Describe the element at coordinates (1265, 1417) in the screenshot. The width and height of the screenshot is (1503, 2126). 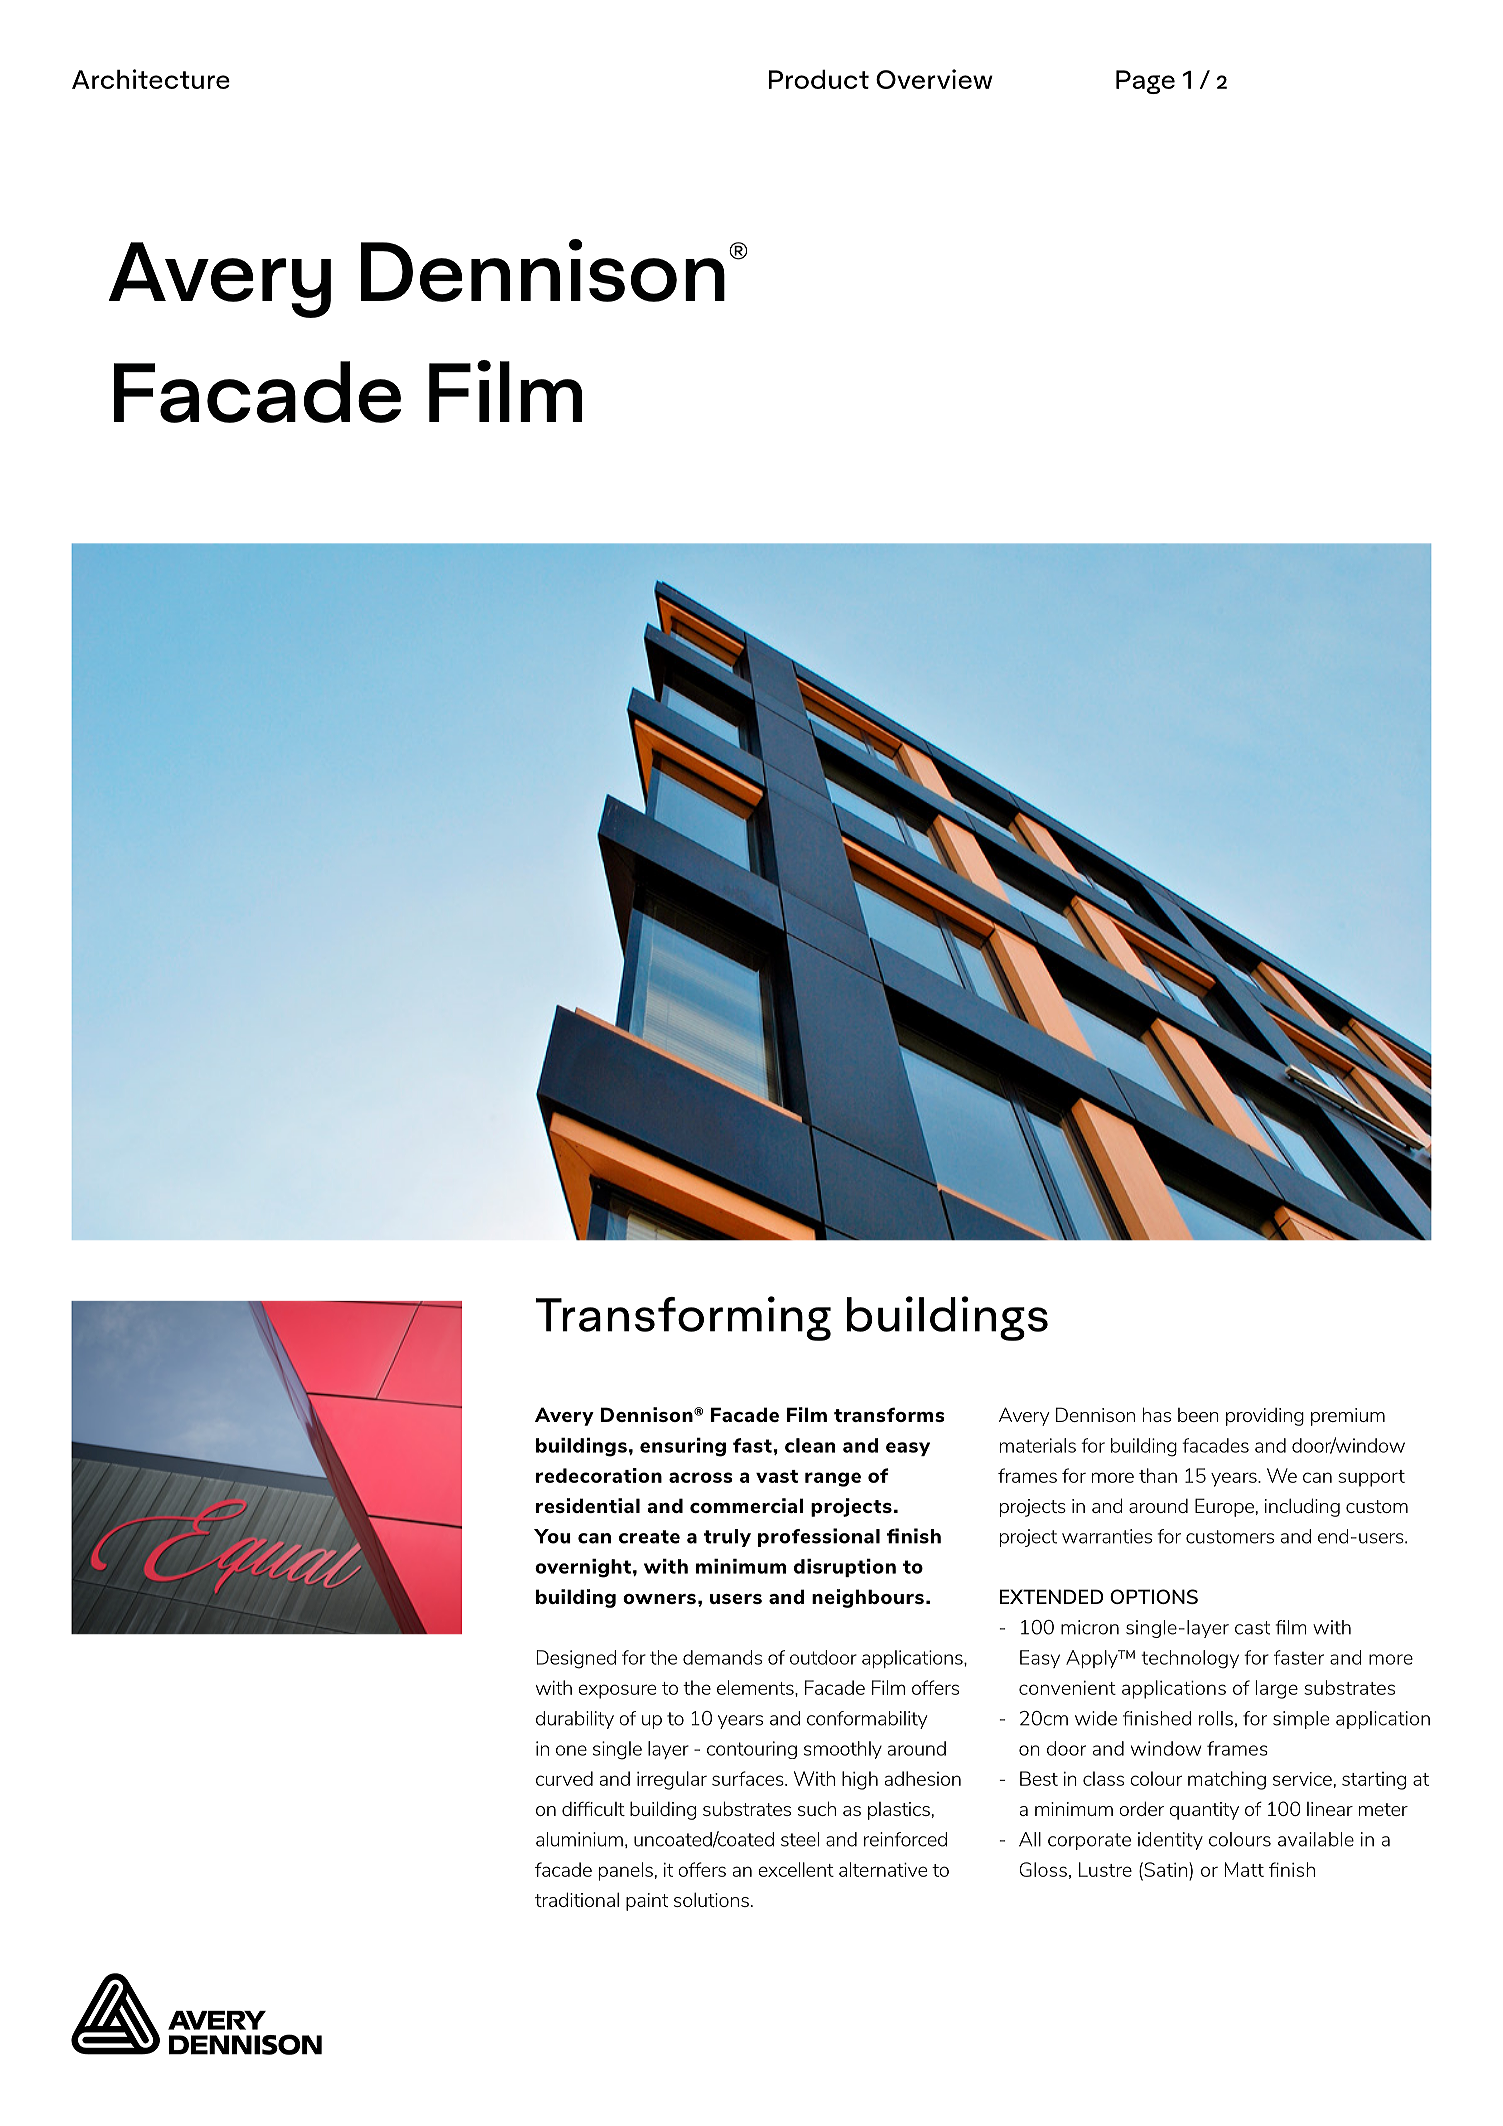
I see `providing` at that location.
